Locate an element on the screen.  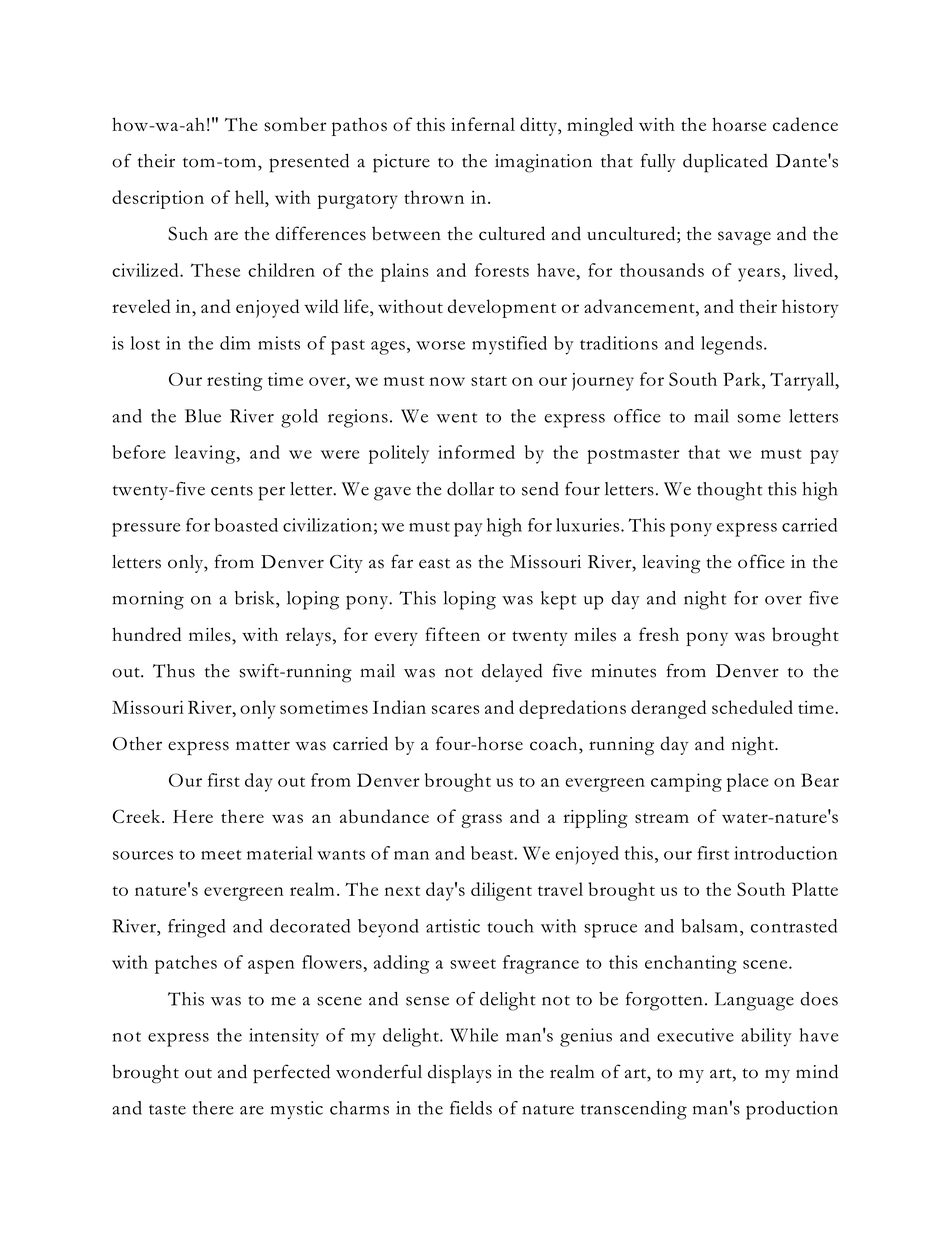
matter is located at coordinates (263, 745).
